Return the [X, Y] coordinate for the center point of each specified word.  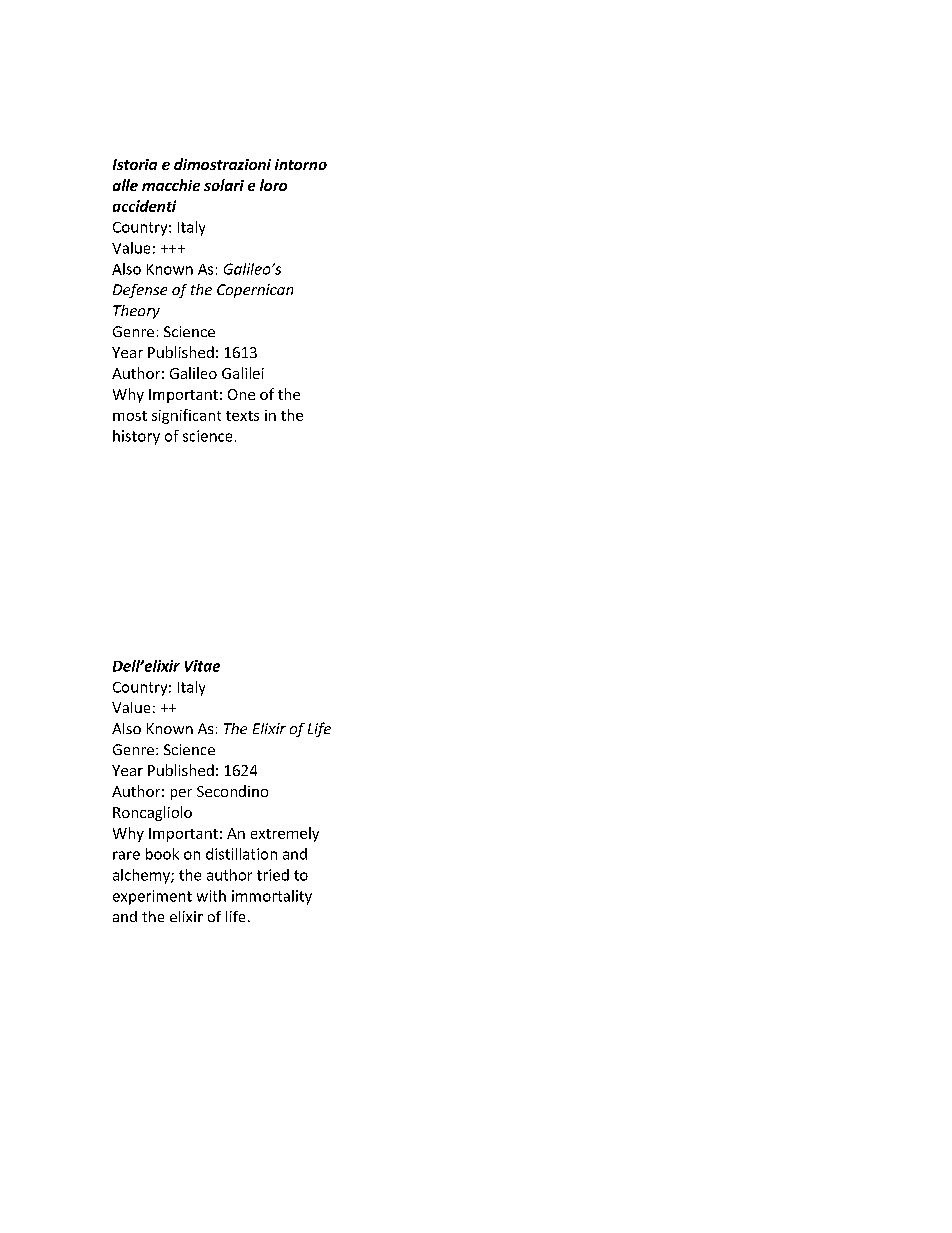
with [211, 896]
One [241, 394]
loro [273, 185]
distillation [241, 854]
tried [273, 875]
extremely [285, 834]
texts [242, 416]
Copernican [255, 291]
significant [186, 416]
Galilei [243, 373]
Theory [136, 312]
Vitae [202, 666]
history [136, 437]
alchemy [142, 876]
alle [125, 185]
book [162, 854]
